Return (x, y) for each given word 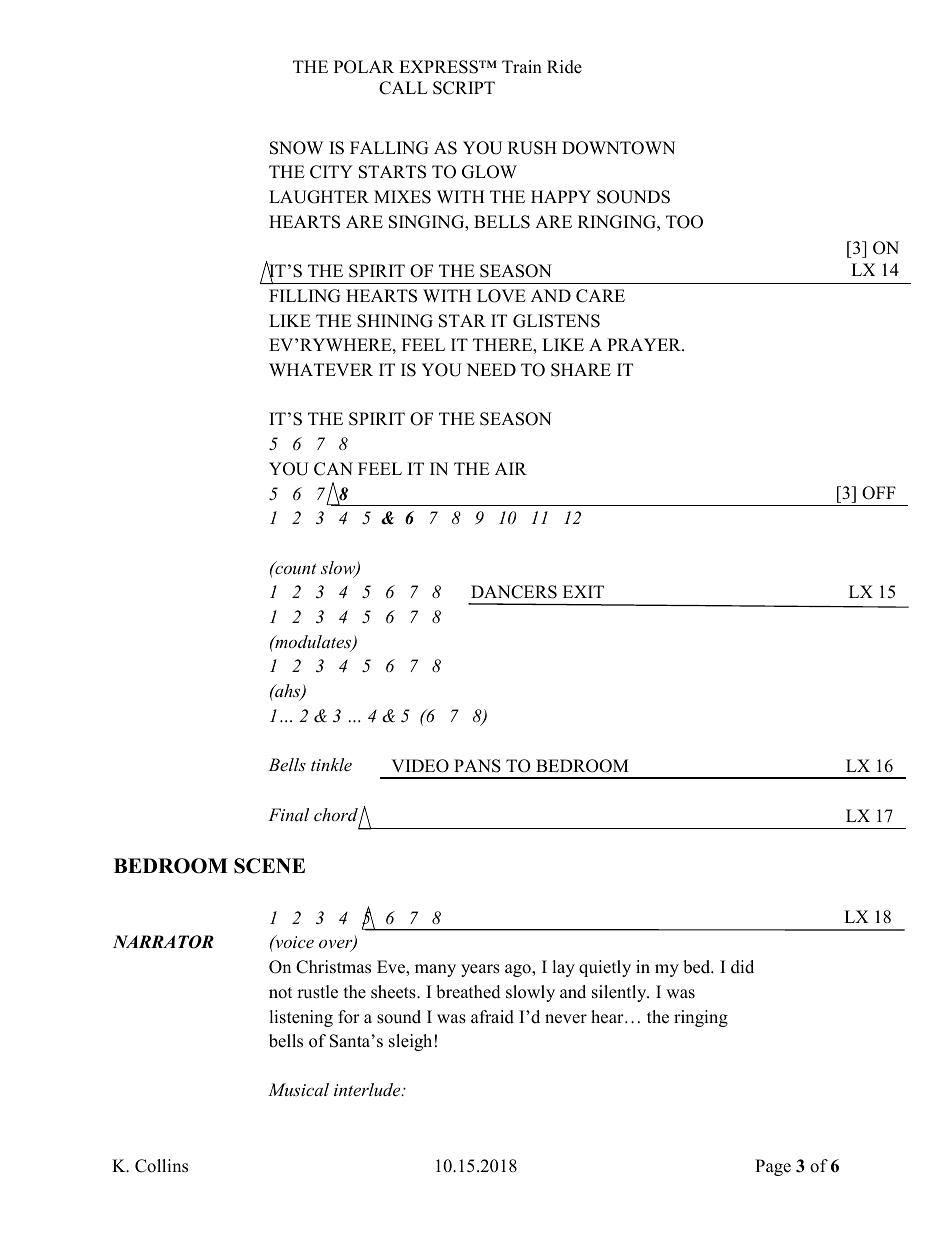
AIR (511, 468)
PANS (477, 766)
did (742, 967)
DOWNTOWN (618, 148)
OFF (879, 493)
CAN (333, 469)
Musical (298, 1089)
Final (288, 814)
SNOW (296, 148)
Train (522, 66)
